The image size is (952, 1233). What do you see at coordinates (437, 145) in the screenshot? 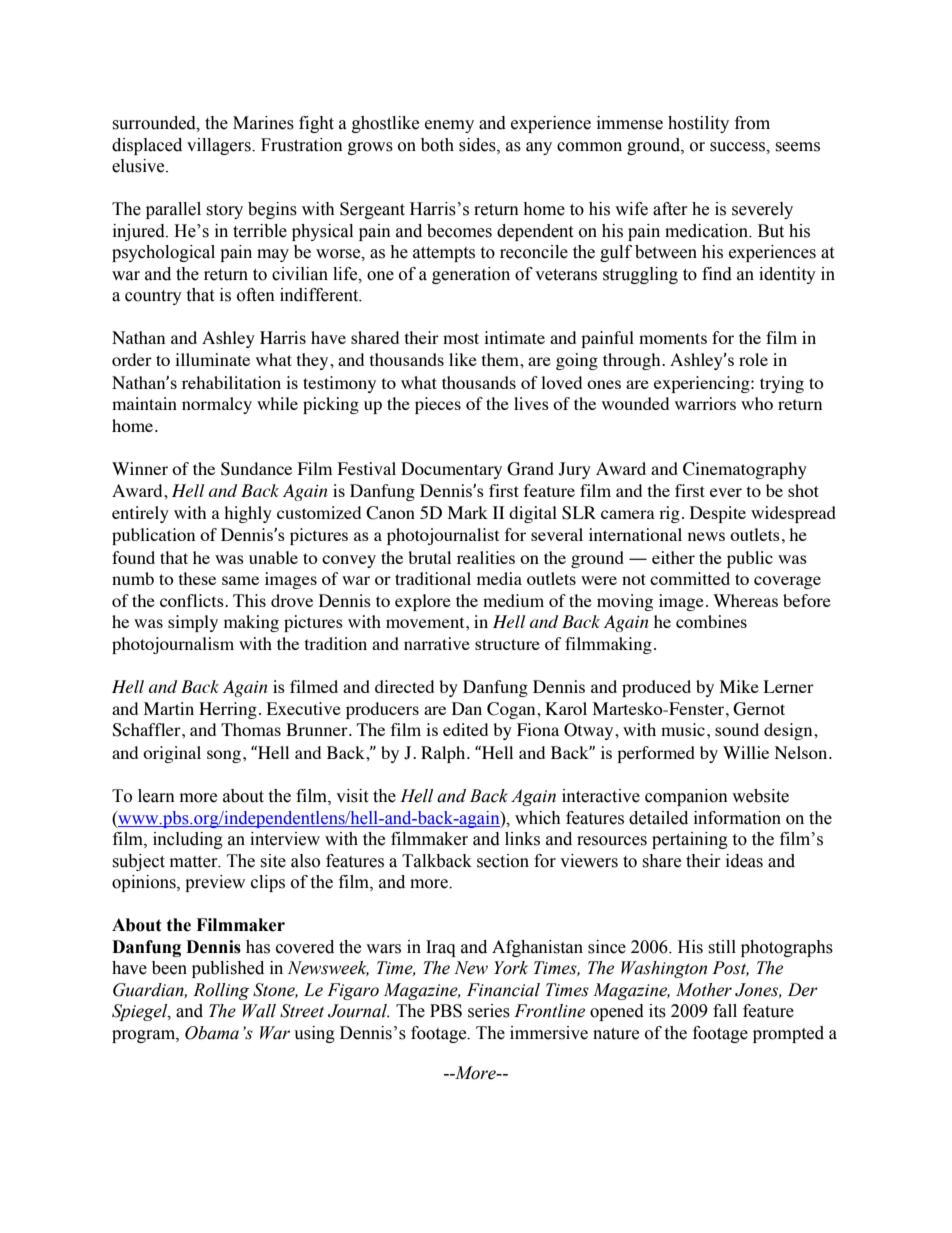
I see `both` at bounding box center [437, 145].
